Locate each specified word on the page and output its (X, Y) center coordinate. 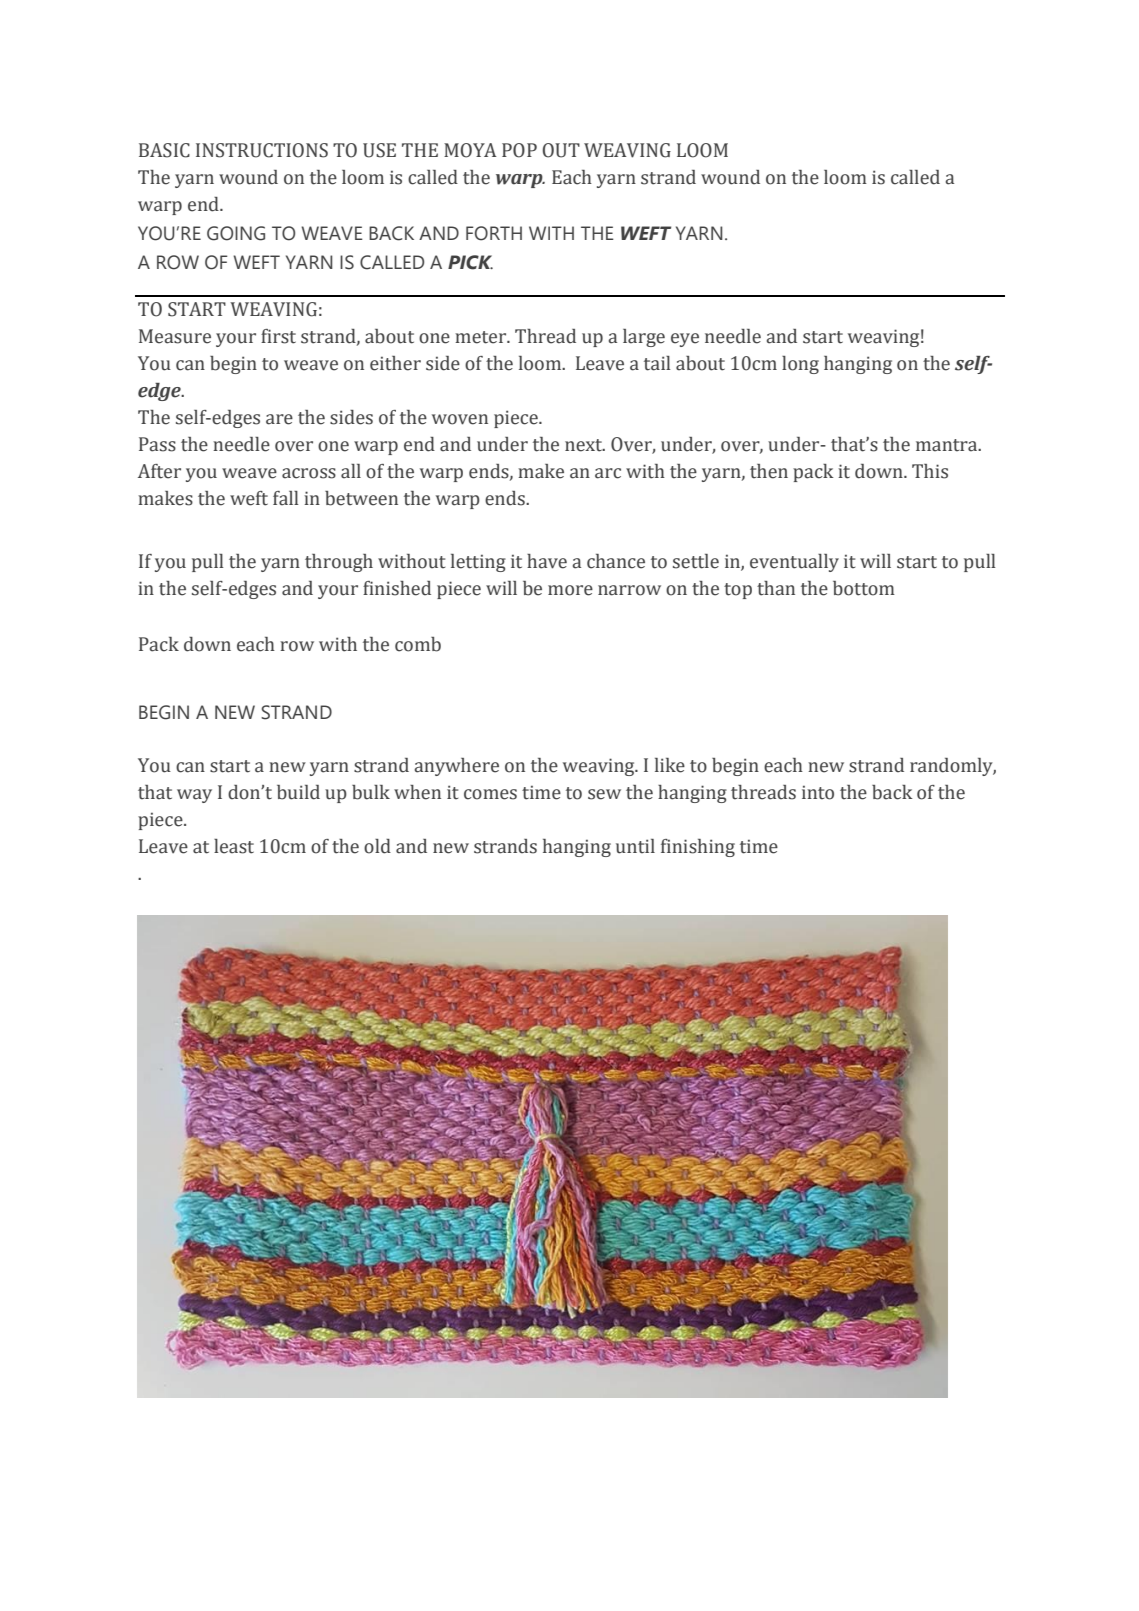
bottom (864, 588)
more (570, 590)
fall (285, 498)
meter (482, 337)
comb (418, 644)
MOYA (470, 150)
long (800, 365)
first (278, 336)
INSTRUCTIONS (262, 150)
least (234, 846)
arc (608, 473)
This (930, 471)
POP (519, 150)
